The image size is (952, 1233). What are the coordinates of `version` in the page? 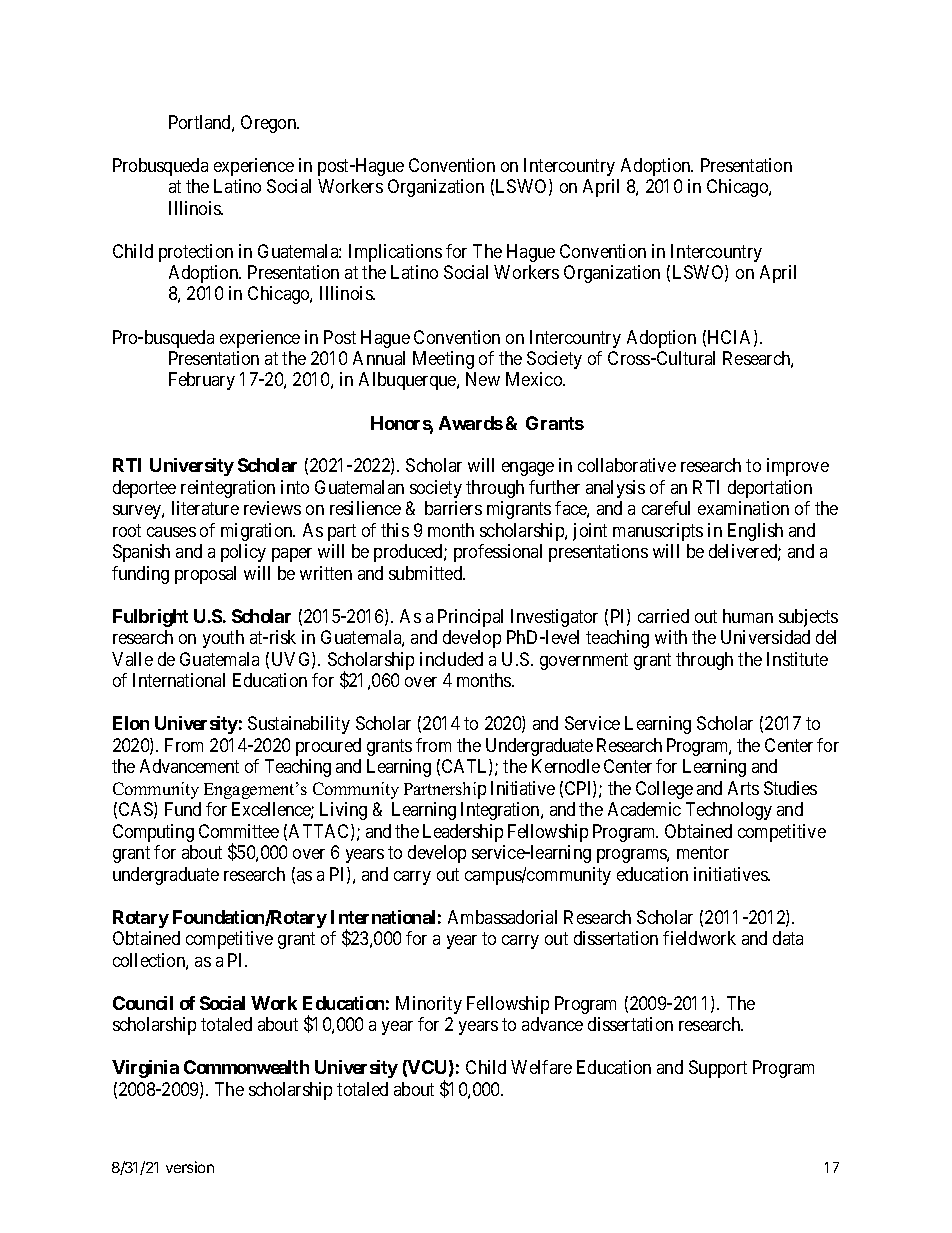 It's located at (190, 1167).
